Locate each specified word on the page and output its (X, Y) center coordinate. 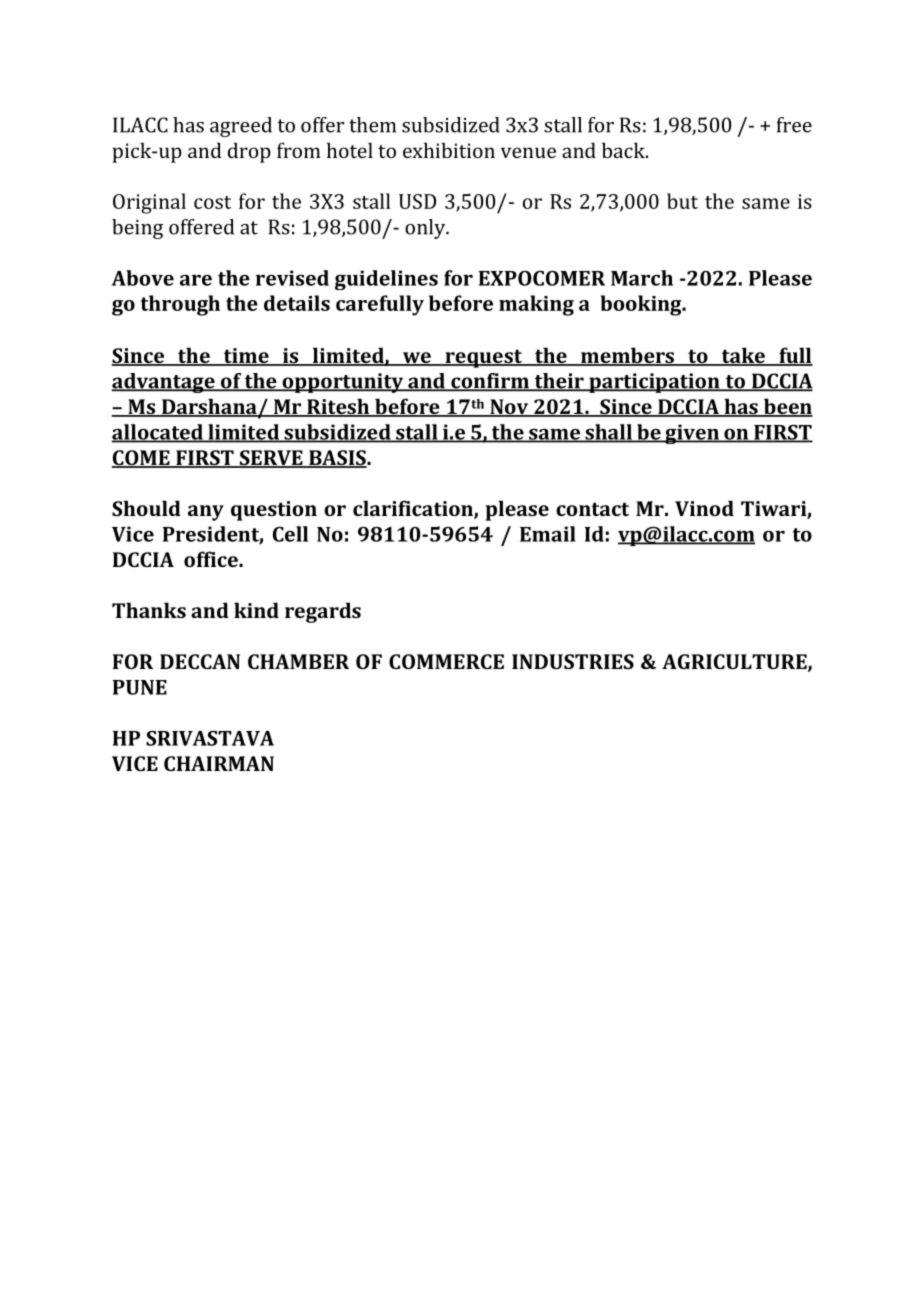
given (692, 434)
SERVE (271, 459)
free (794, 125)
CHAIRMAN (219, 763)
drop (249, 152)
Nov (509, 408)
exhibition (449, 150)
